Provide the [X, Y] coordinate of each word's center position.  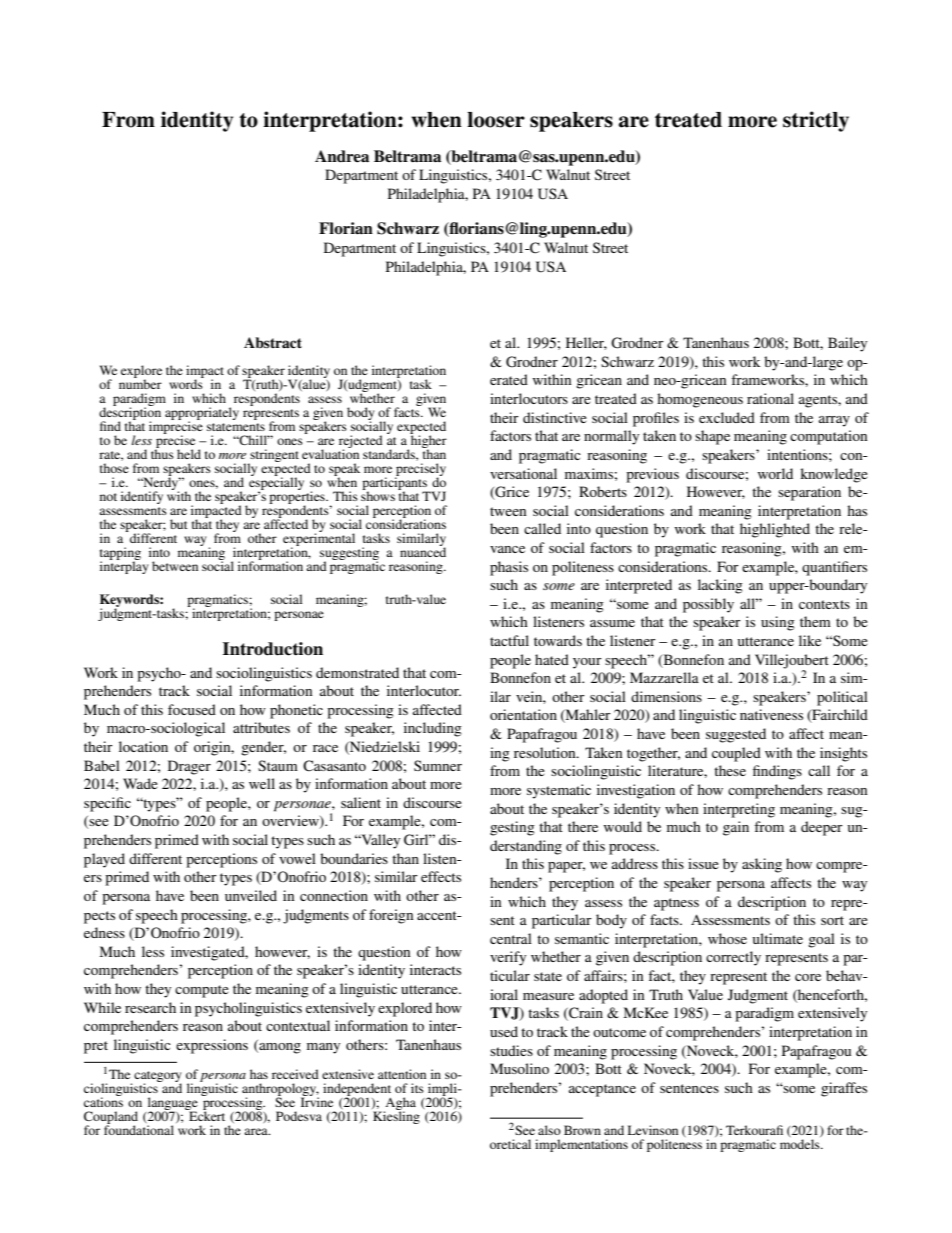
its [417, 1088]
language [171, 1105]
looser [496, 120]
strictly [816, 121]
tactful [509, 640]
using [778, 623]
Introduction [273, 649]
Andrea [342, 156]
